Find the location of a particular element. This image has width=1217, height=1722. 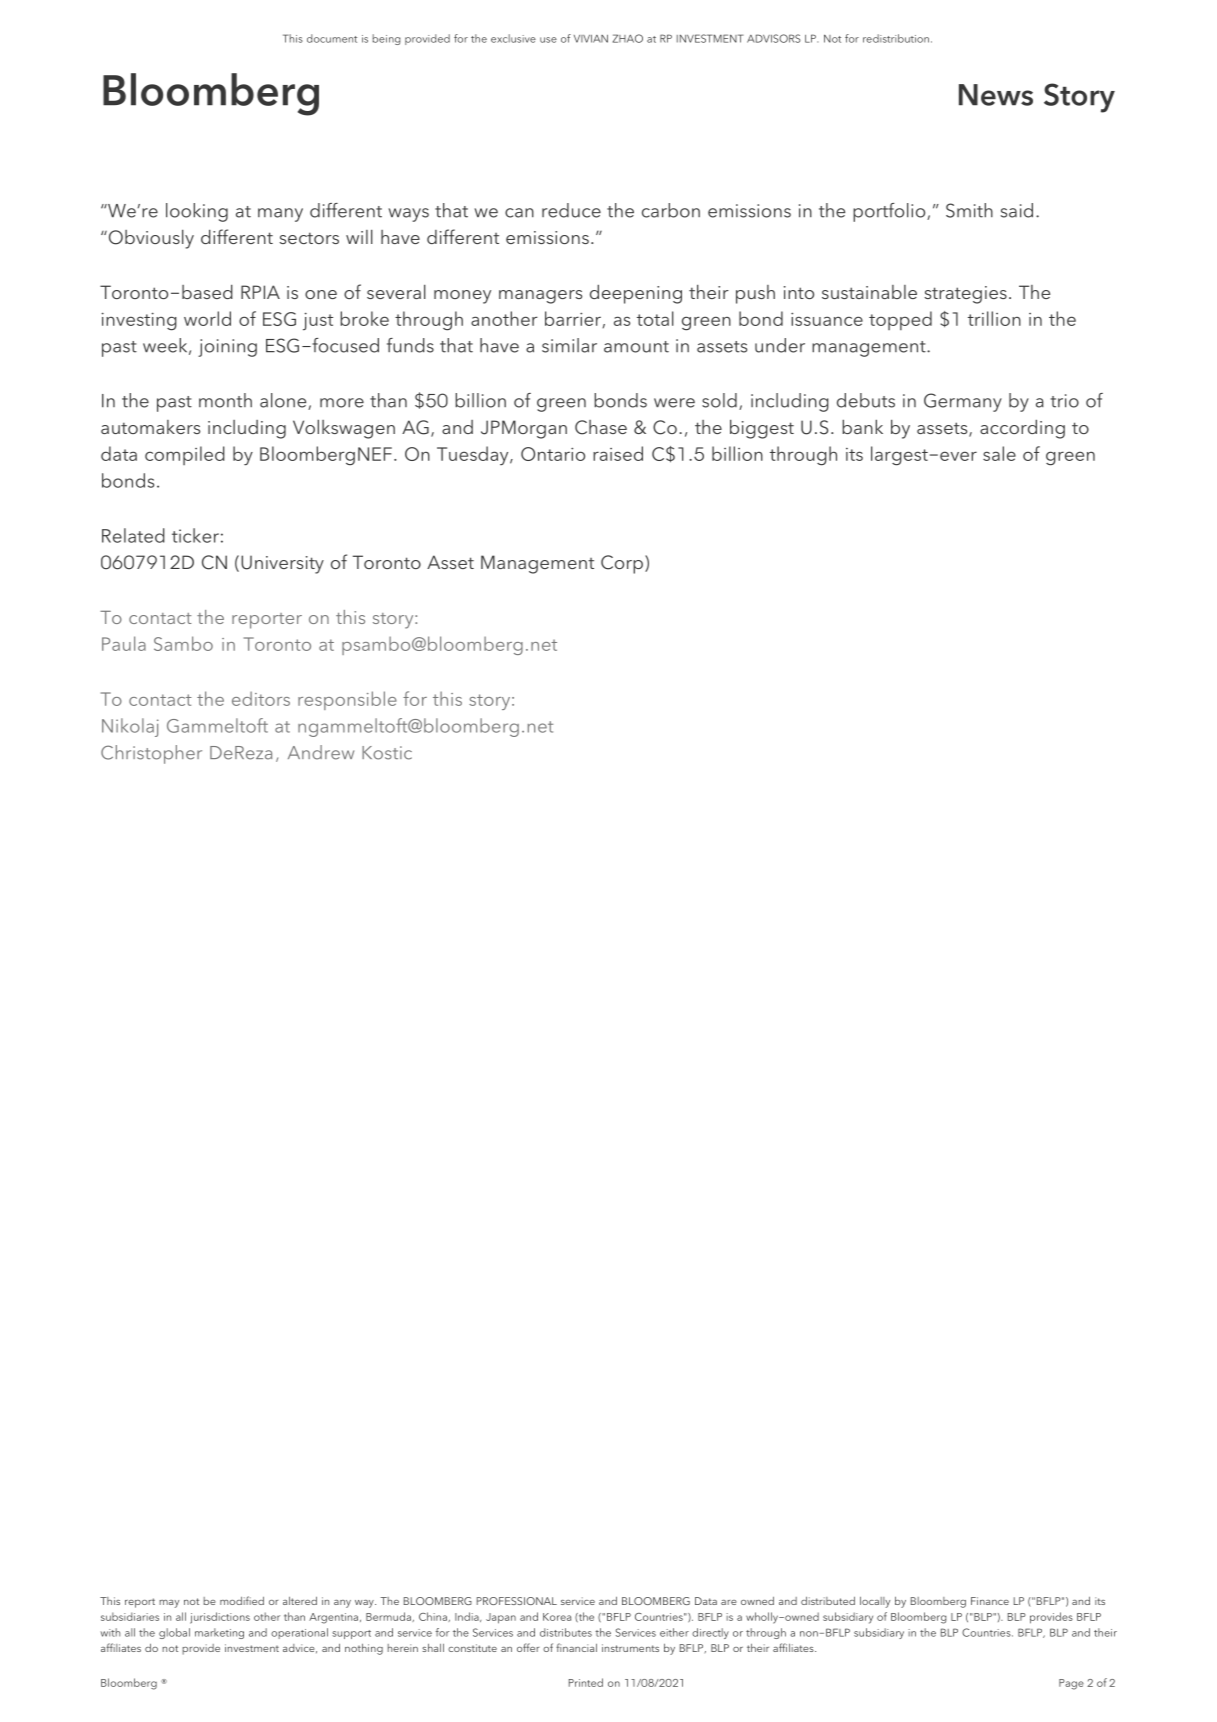

modified is located at coordinates (242, 1600).
